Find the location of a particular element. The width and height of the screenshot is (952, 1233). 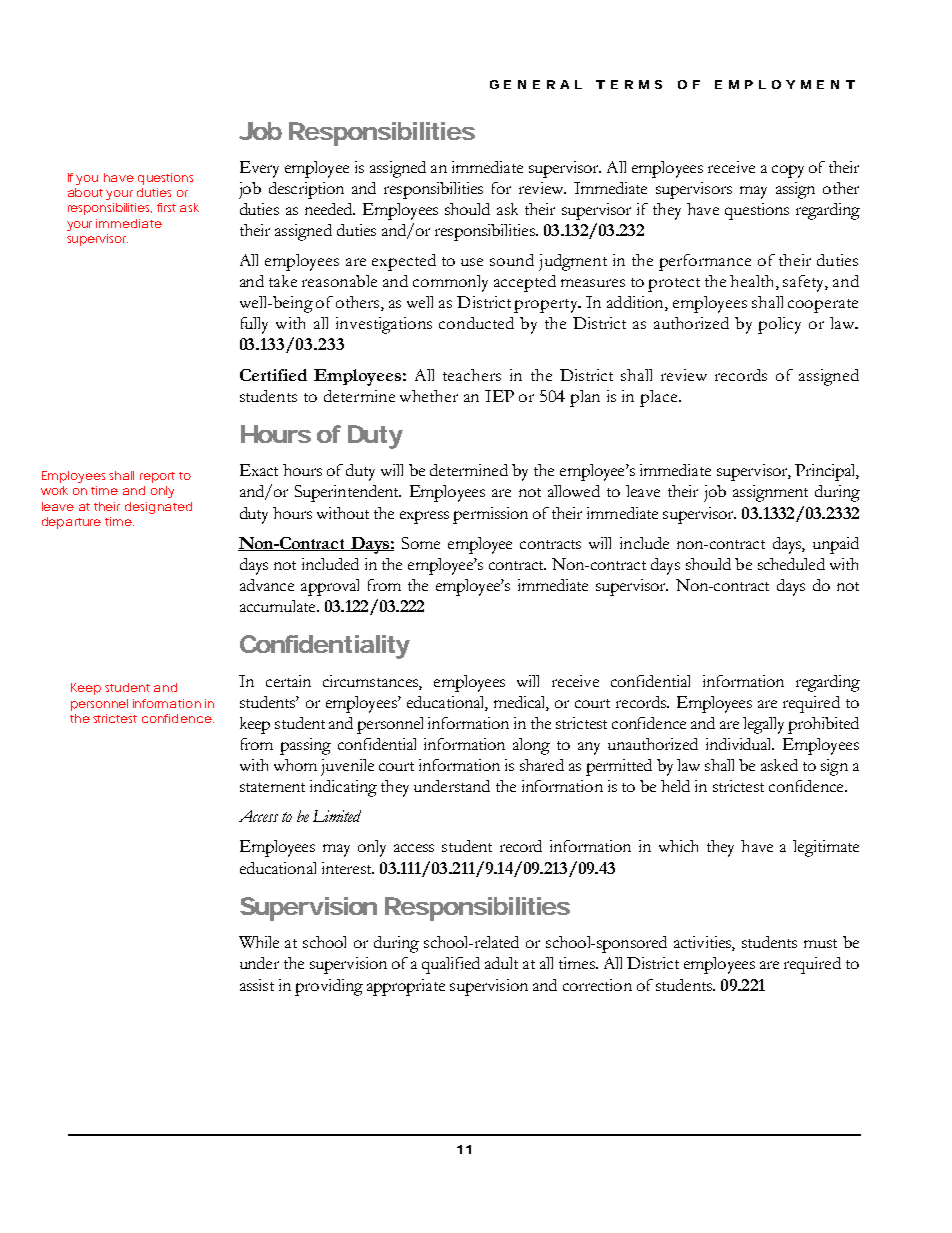

Every is located at coordinates (259, 169).
